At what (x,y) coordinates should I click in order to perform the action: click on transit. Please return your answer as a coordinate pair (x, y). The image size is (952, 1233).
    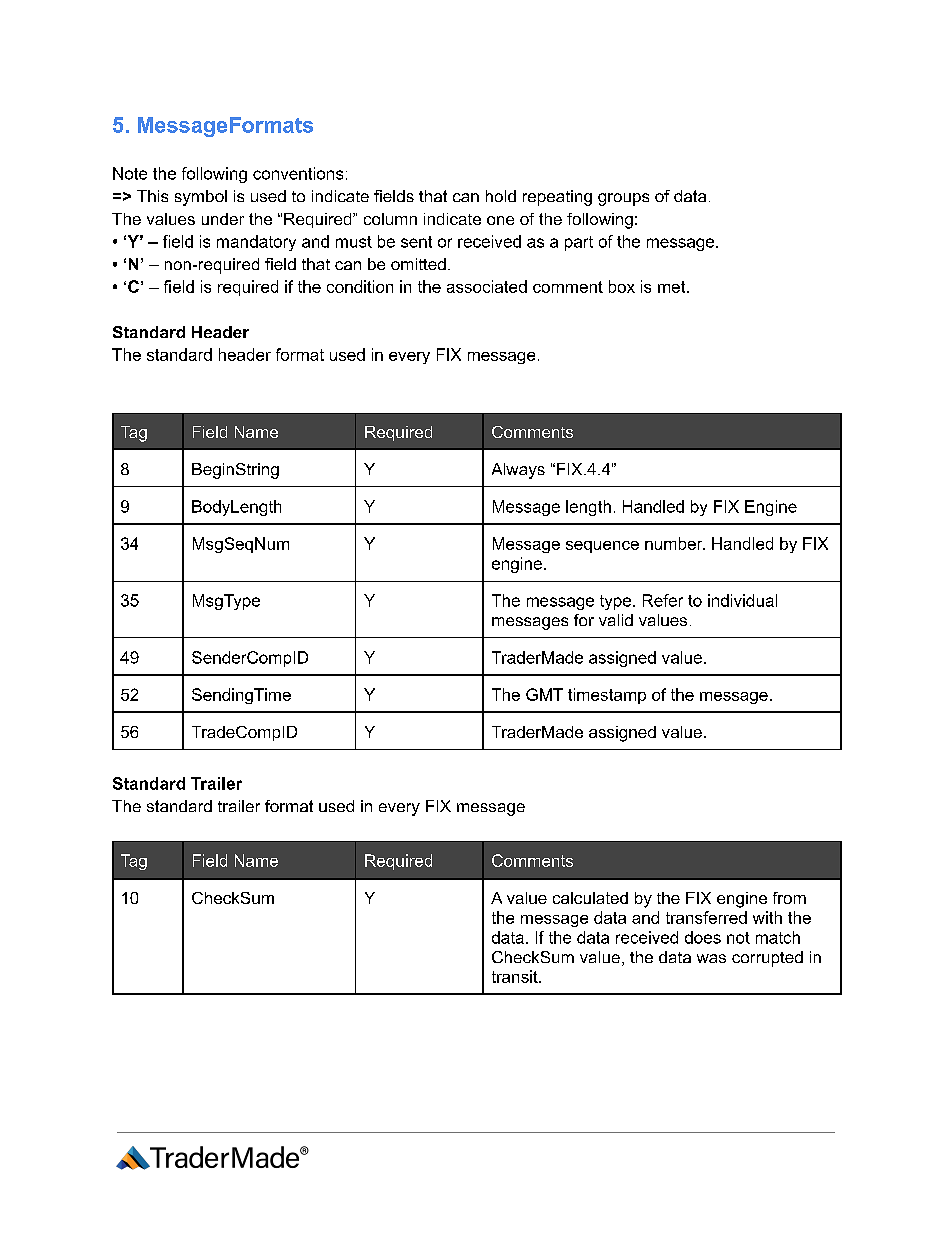
    Looking at the image, I should click on (516, 976).
